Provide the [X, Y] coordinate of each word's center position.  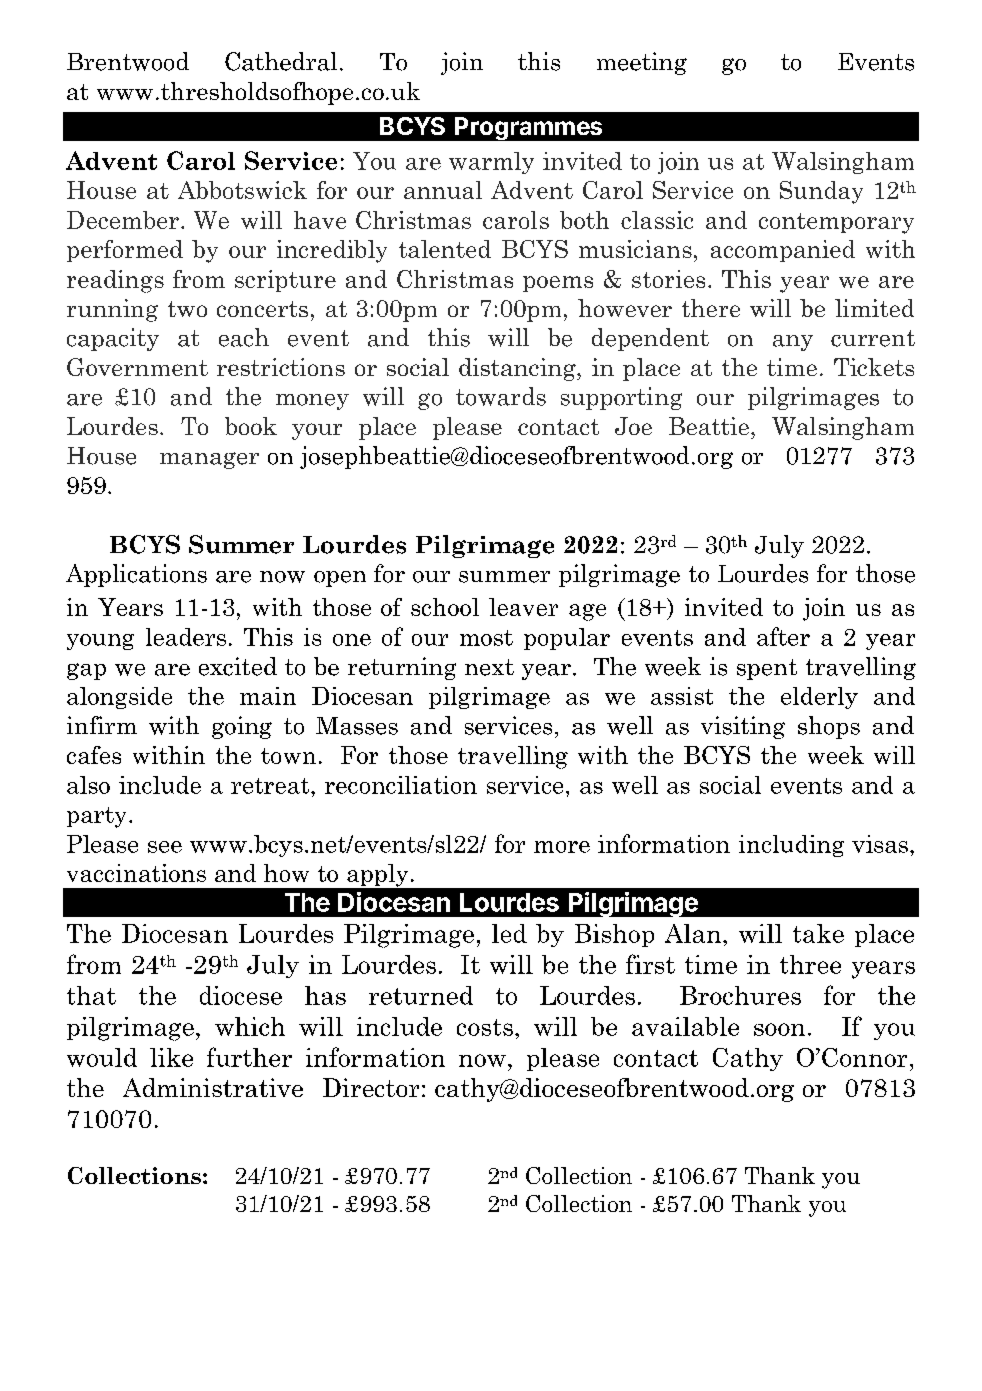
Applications [136, 575]
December [123, 220]
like [171, 1057]
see [165, 847]
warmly [491, 163]
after [783, 636]
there [711, 308]
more [562, 847]
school [445, 607]
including [791, 846]
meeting [642, 63]
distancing [518, 369]
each [244, 337]
